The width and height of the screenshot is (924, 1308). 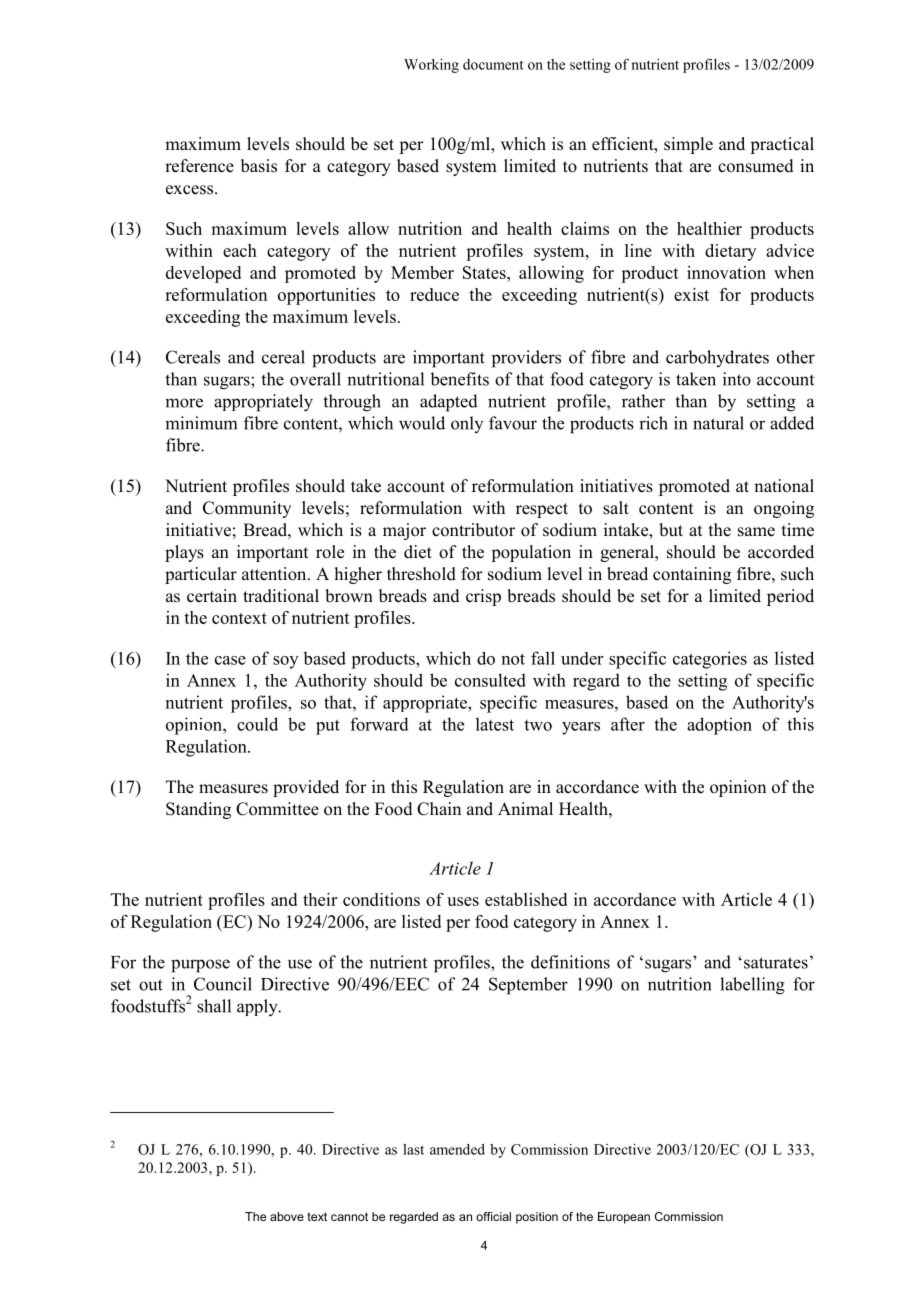 What do you see at coordinates (287, 1216) in the screenshot?
I see `above` at bounding box center [287, 1216].
